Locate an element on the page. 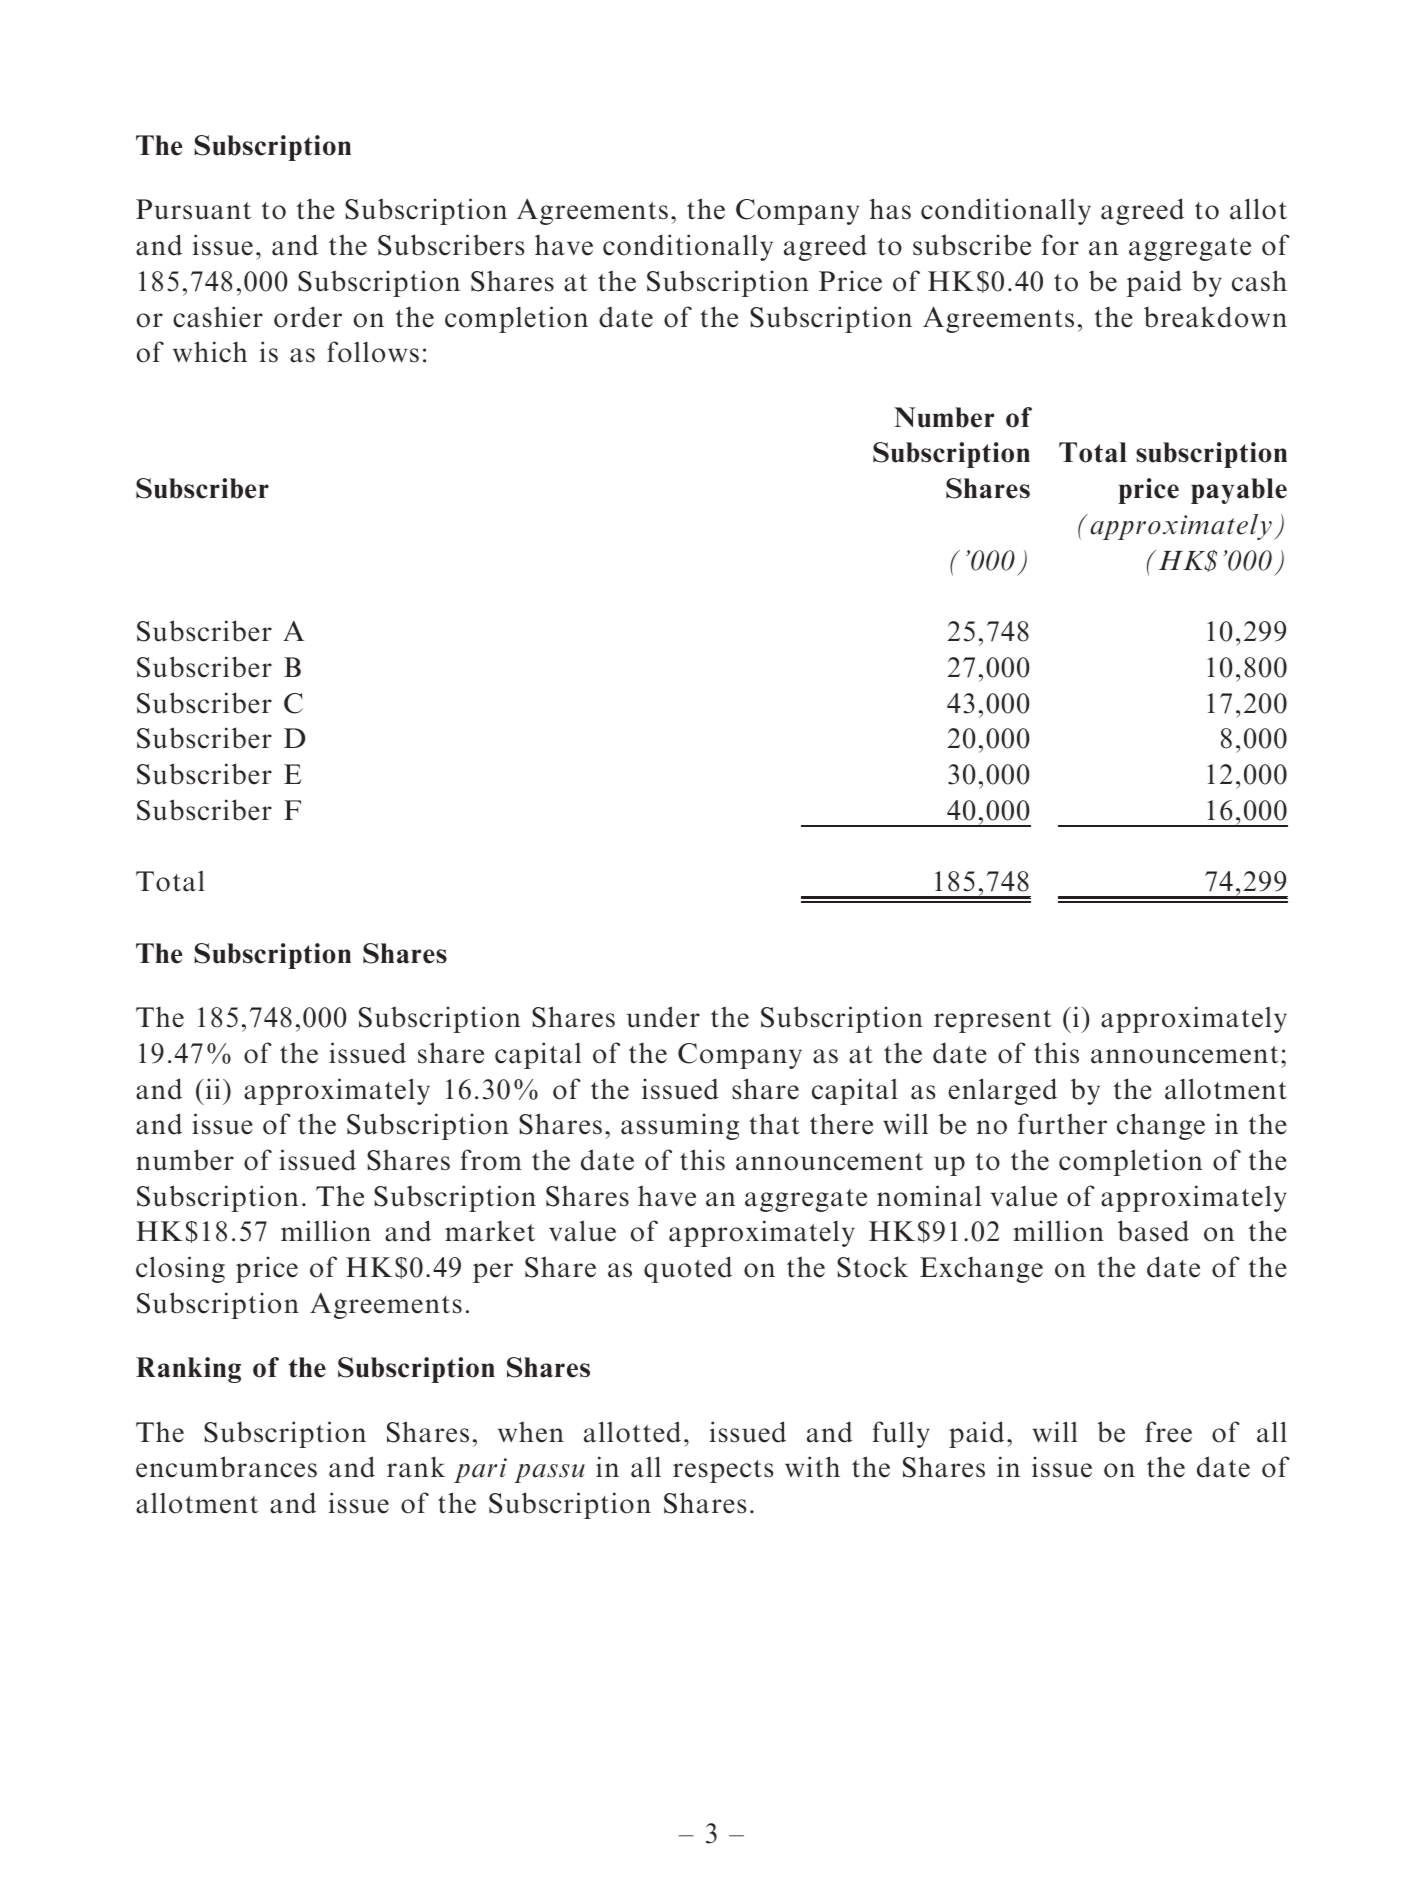 The image size is (1423, 1898). represent is located at coordinates (992, 1021).
